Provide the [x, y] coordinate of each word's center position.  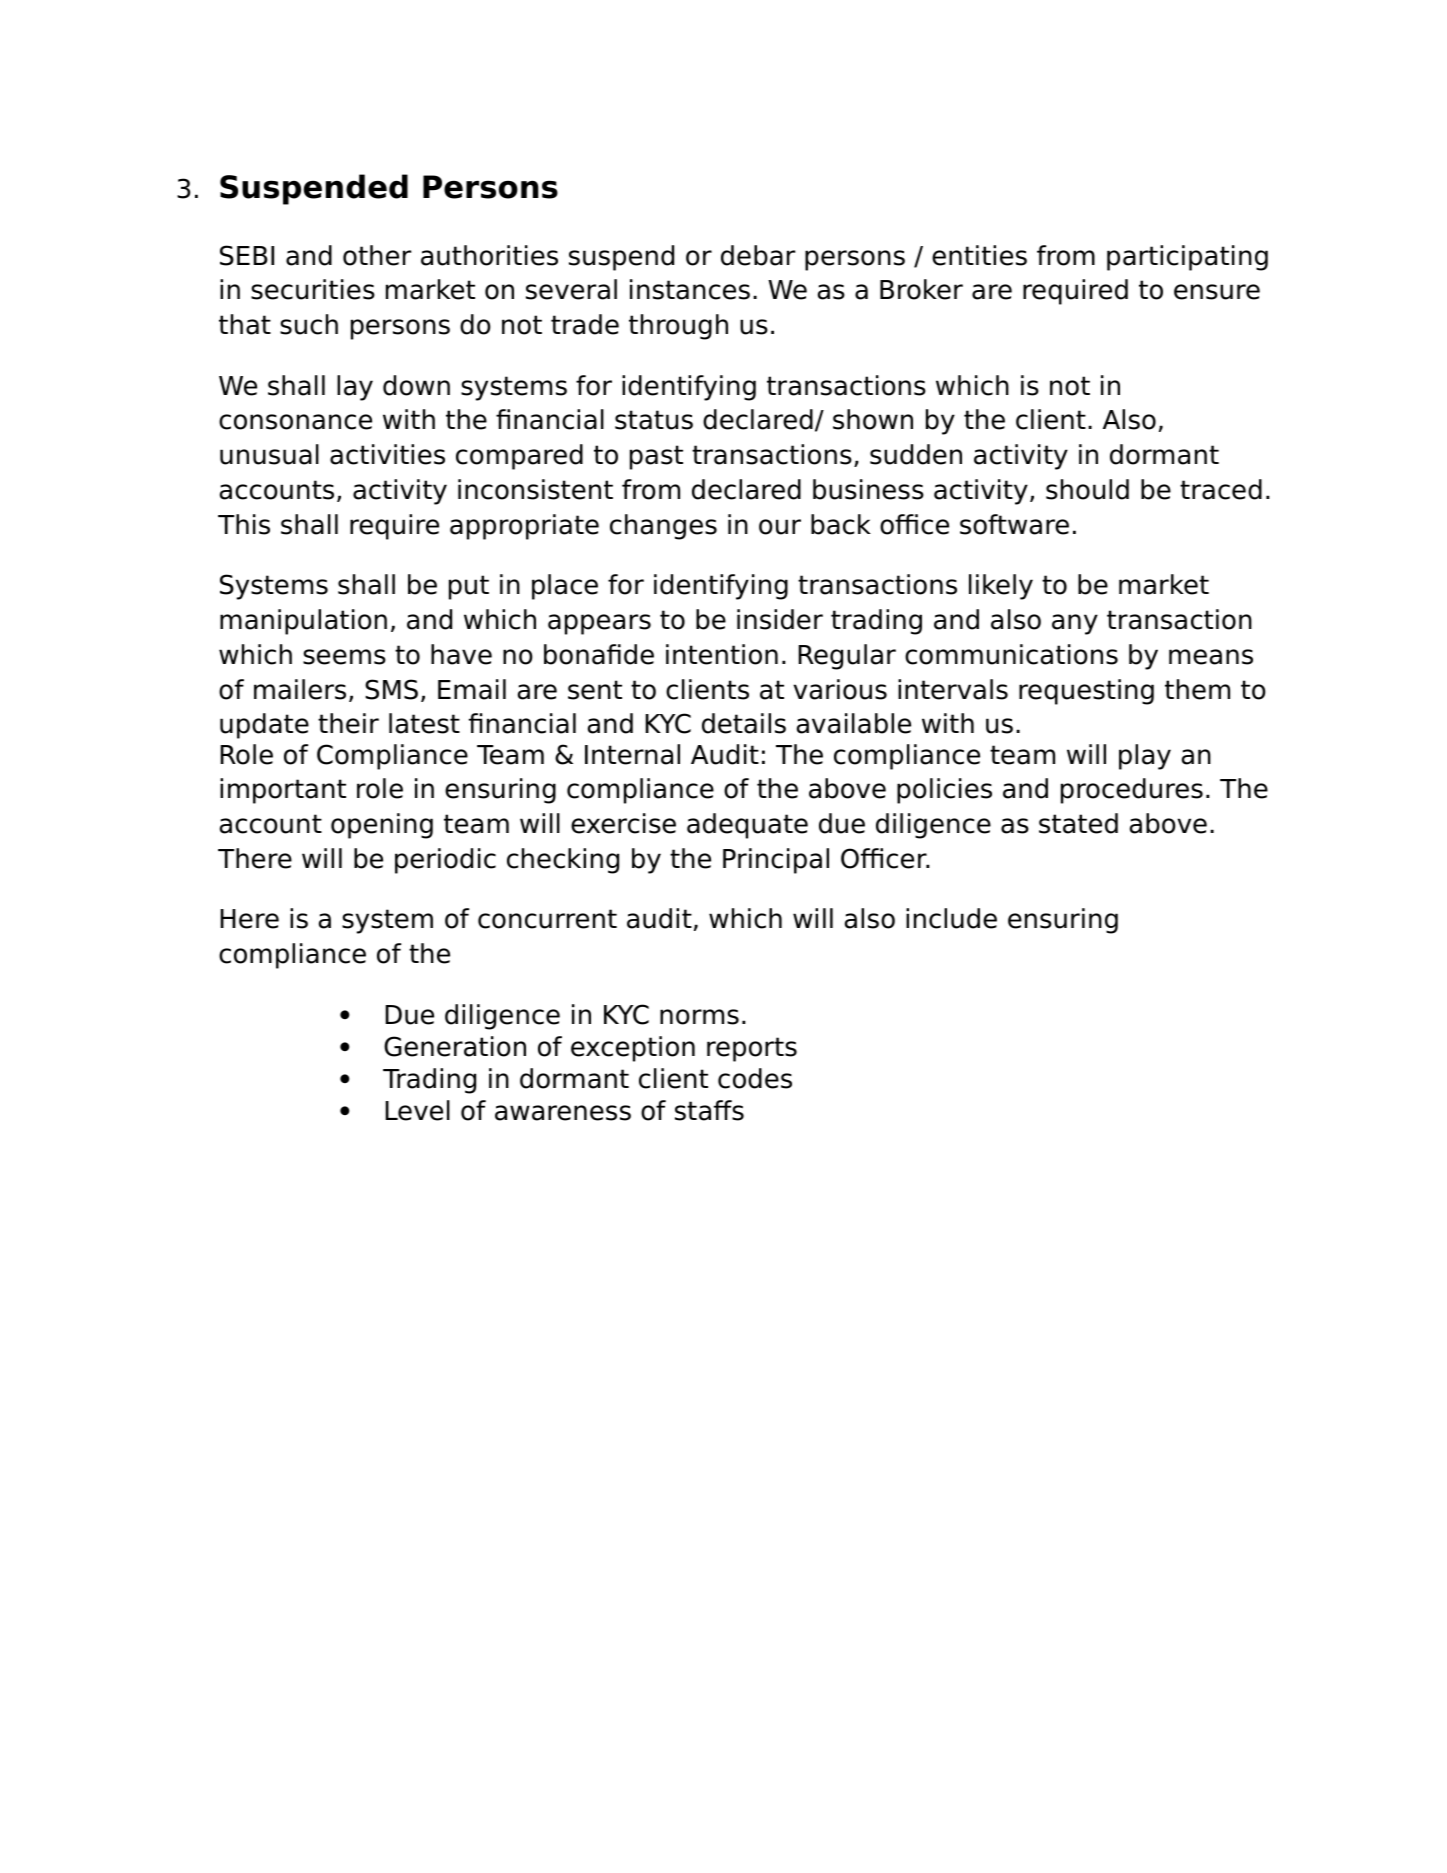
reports [752, 1049]
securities [313, 289]
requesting [1086, 692]
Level [417, 1110]
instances [690, 289]
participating [1187, 258]
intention [722, 654]
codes [755, 1078]
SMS [391, 689]
